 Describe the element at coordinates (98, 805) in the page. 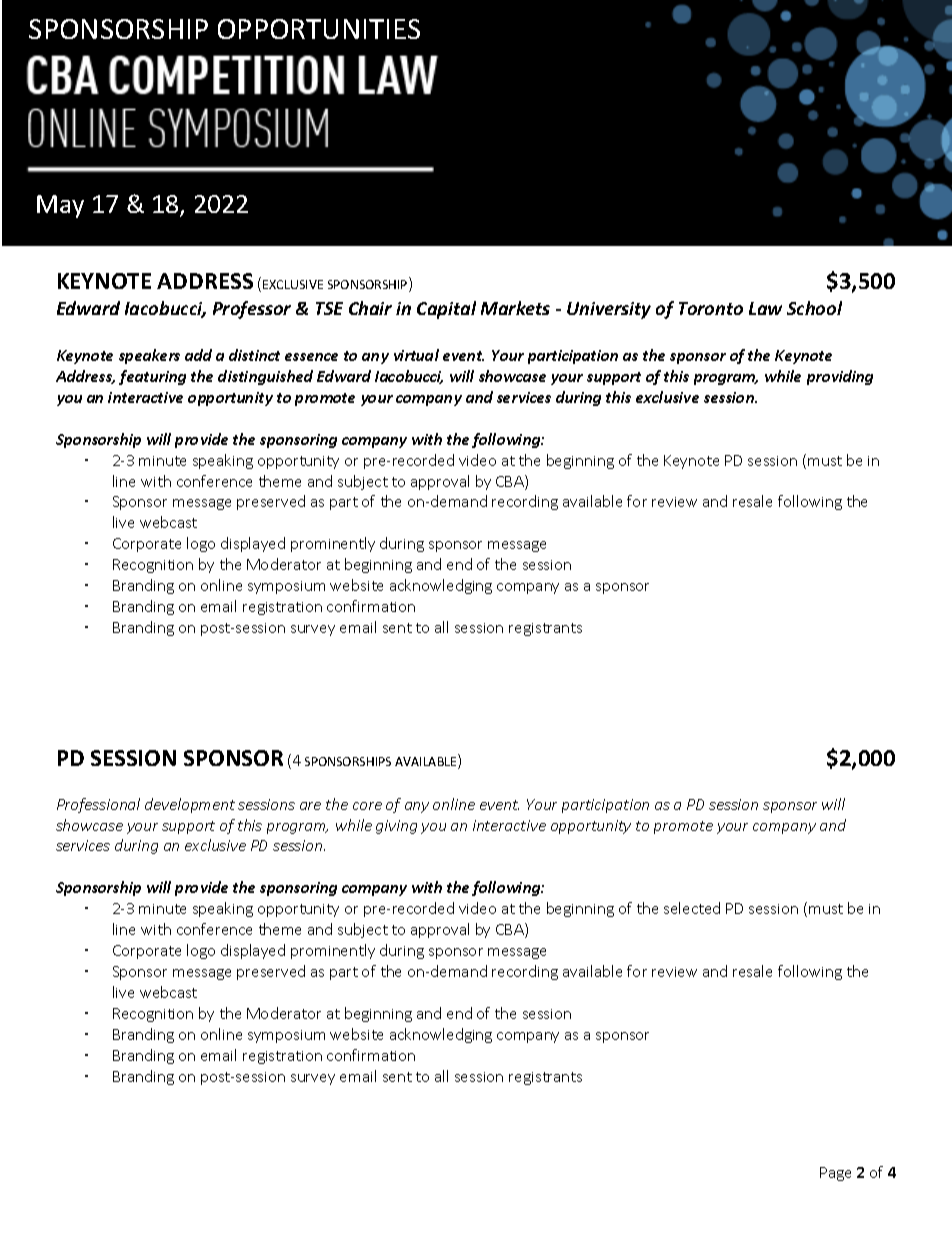

I see `Professional` at that location.
